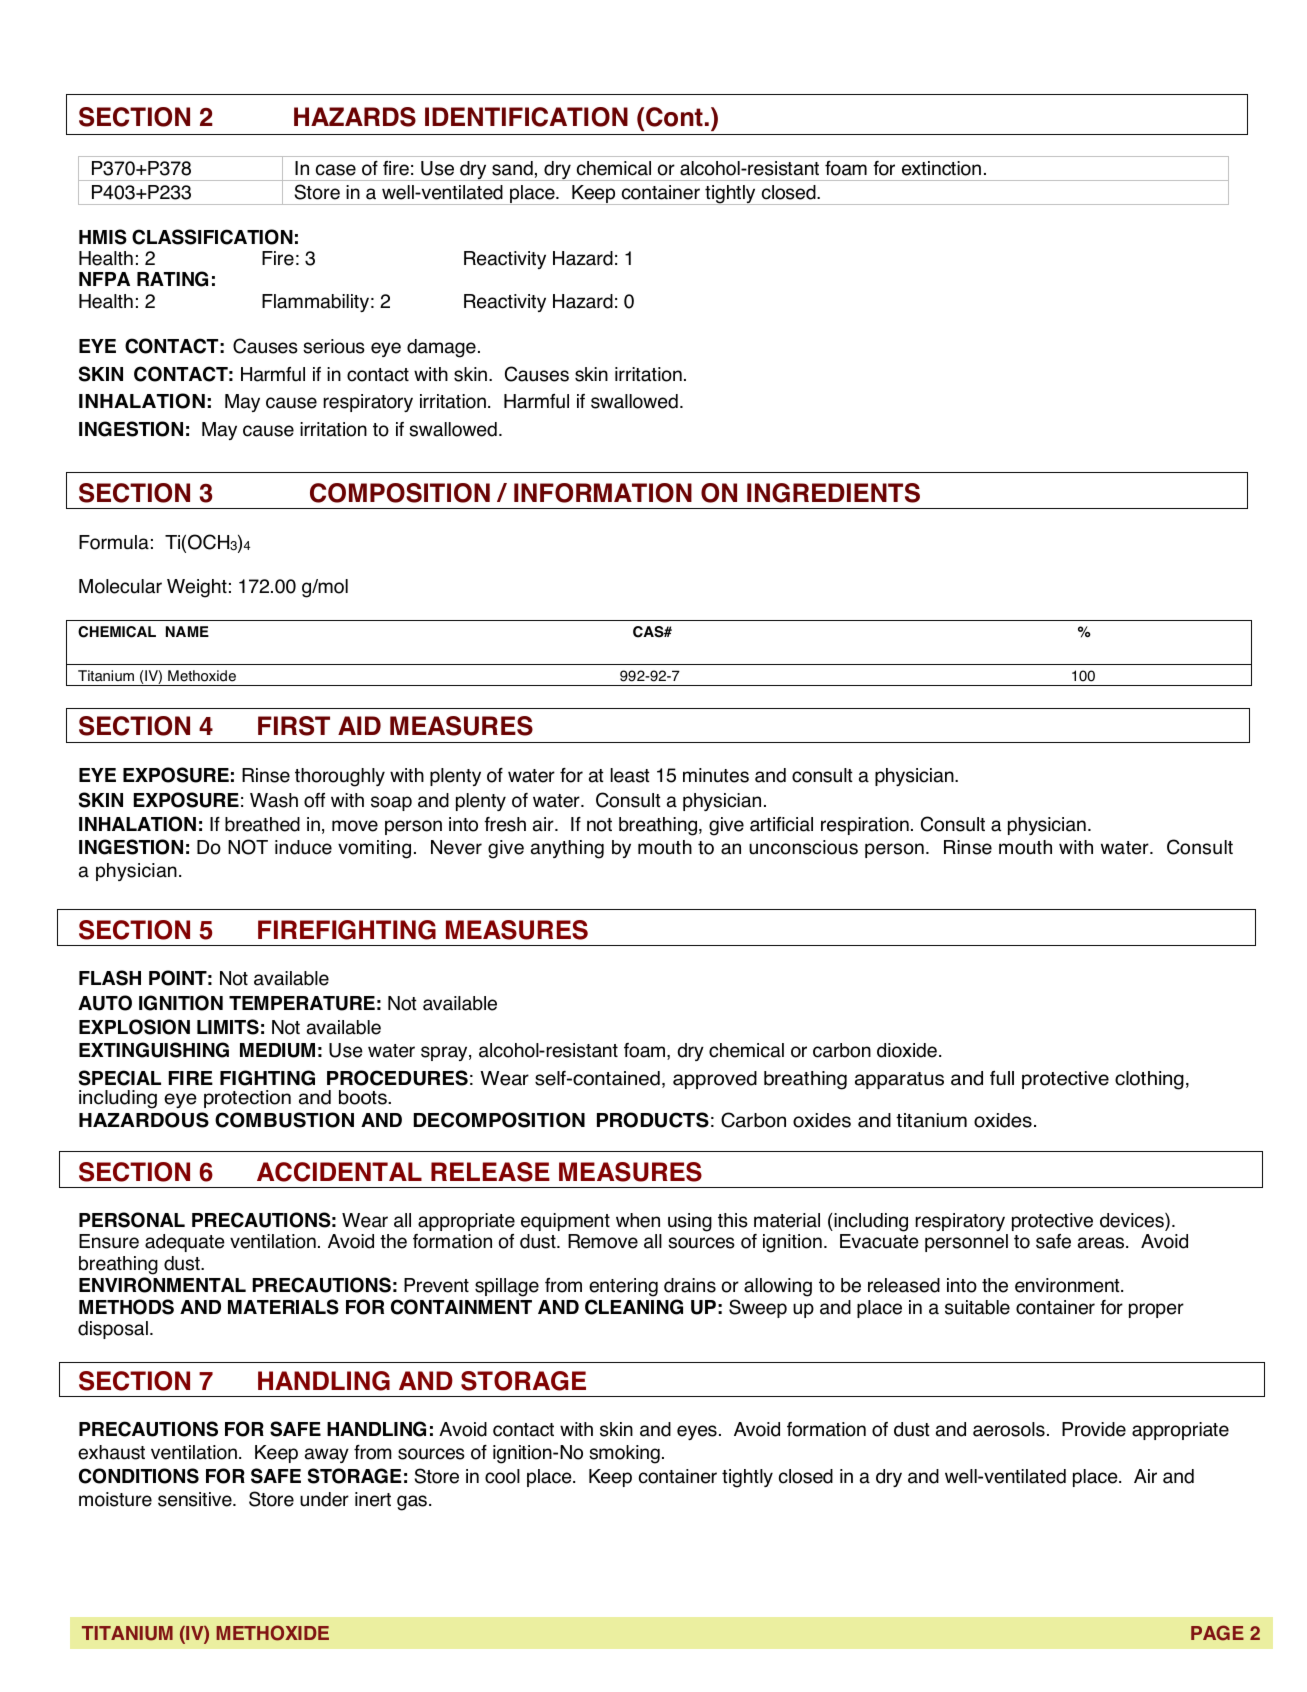  Describe the element at coordinates (624, 1454) in the screenshot. I see `smoking` at that location.
